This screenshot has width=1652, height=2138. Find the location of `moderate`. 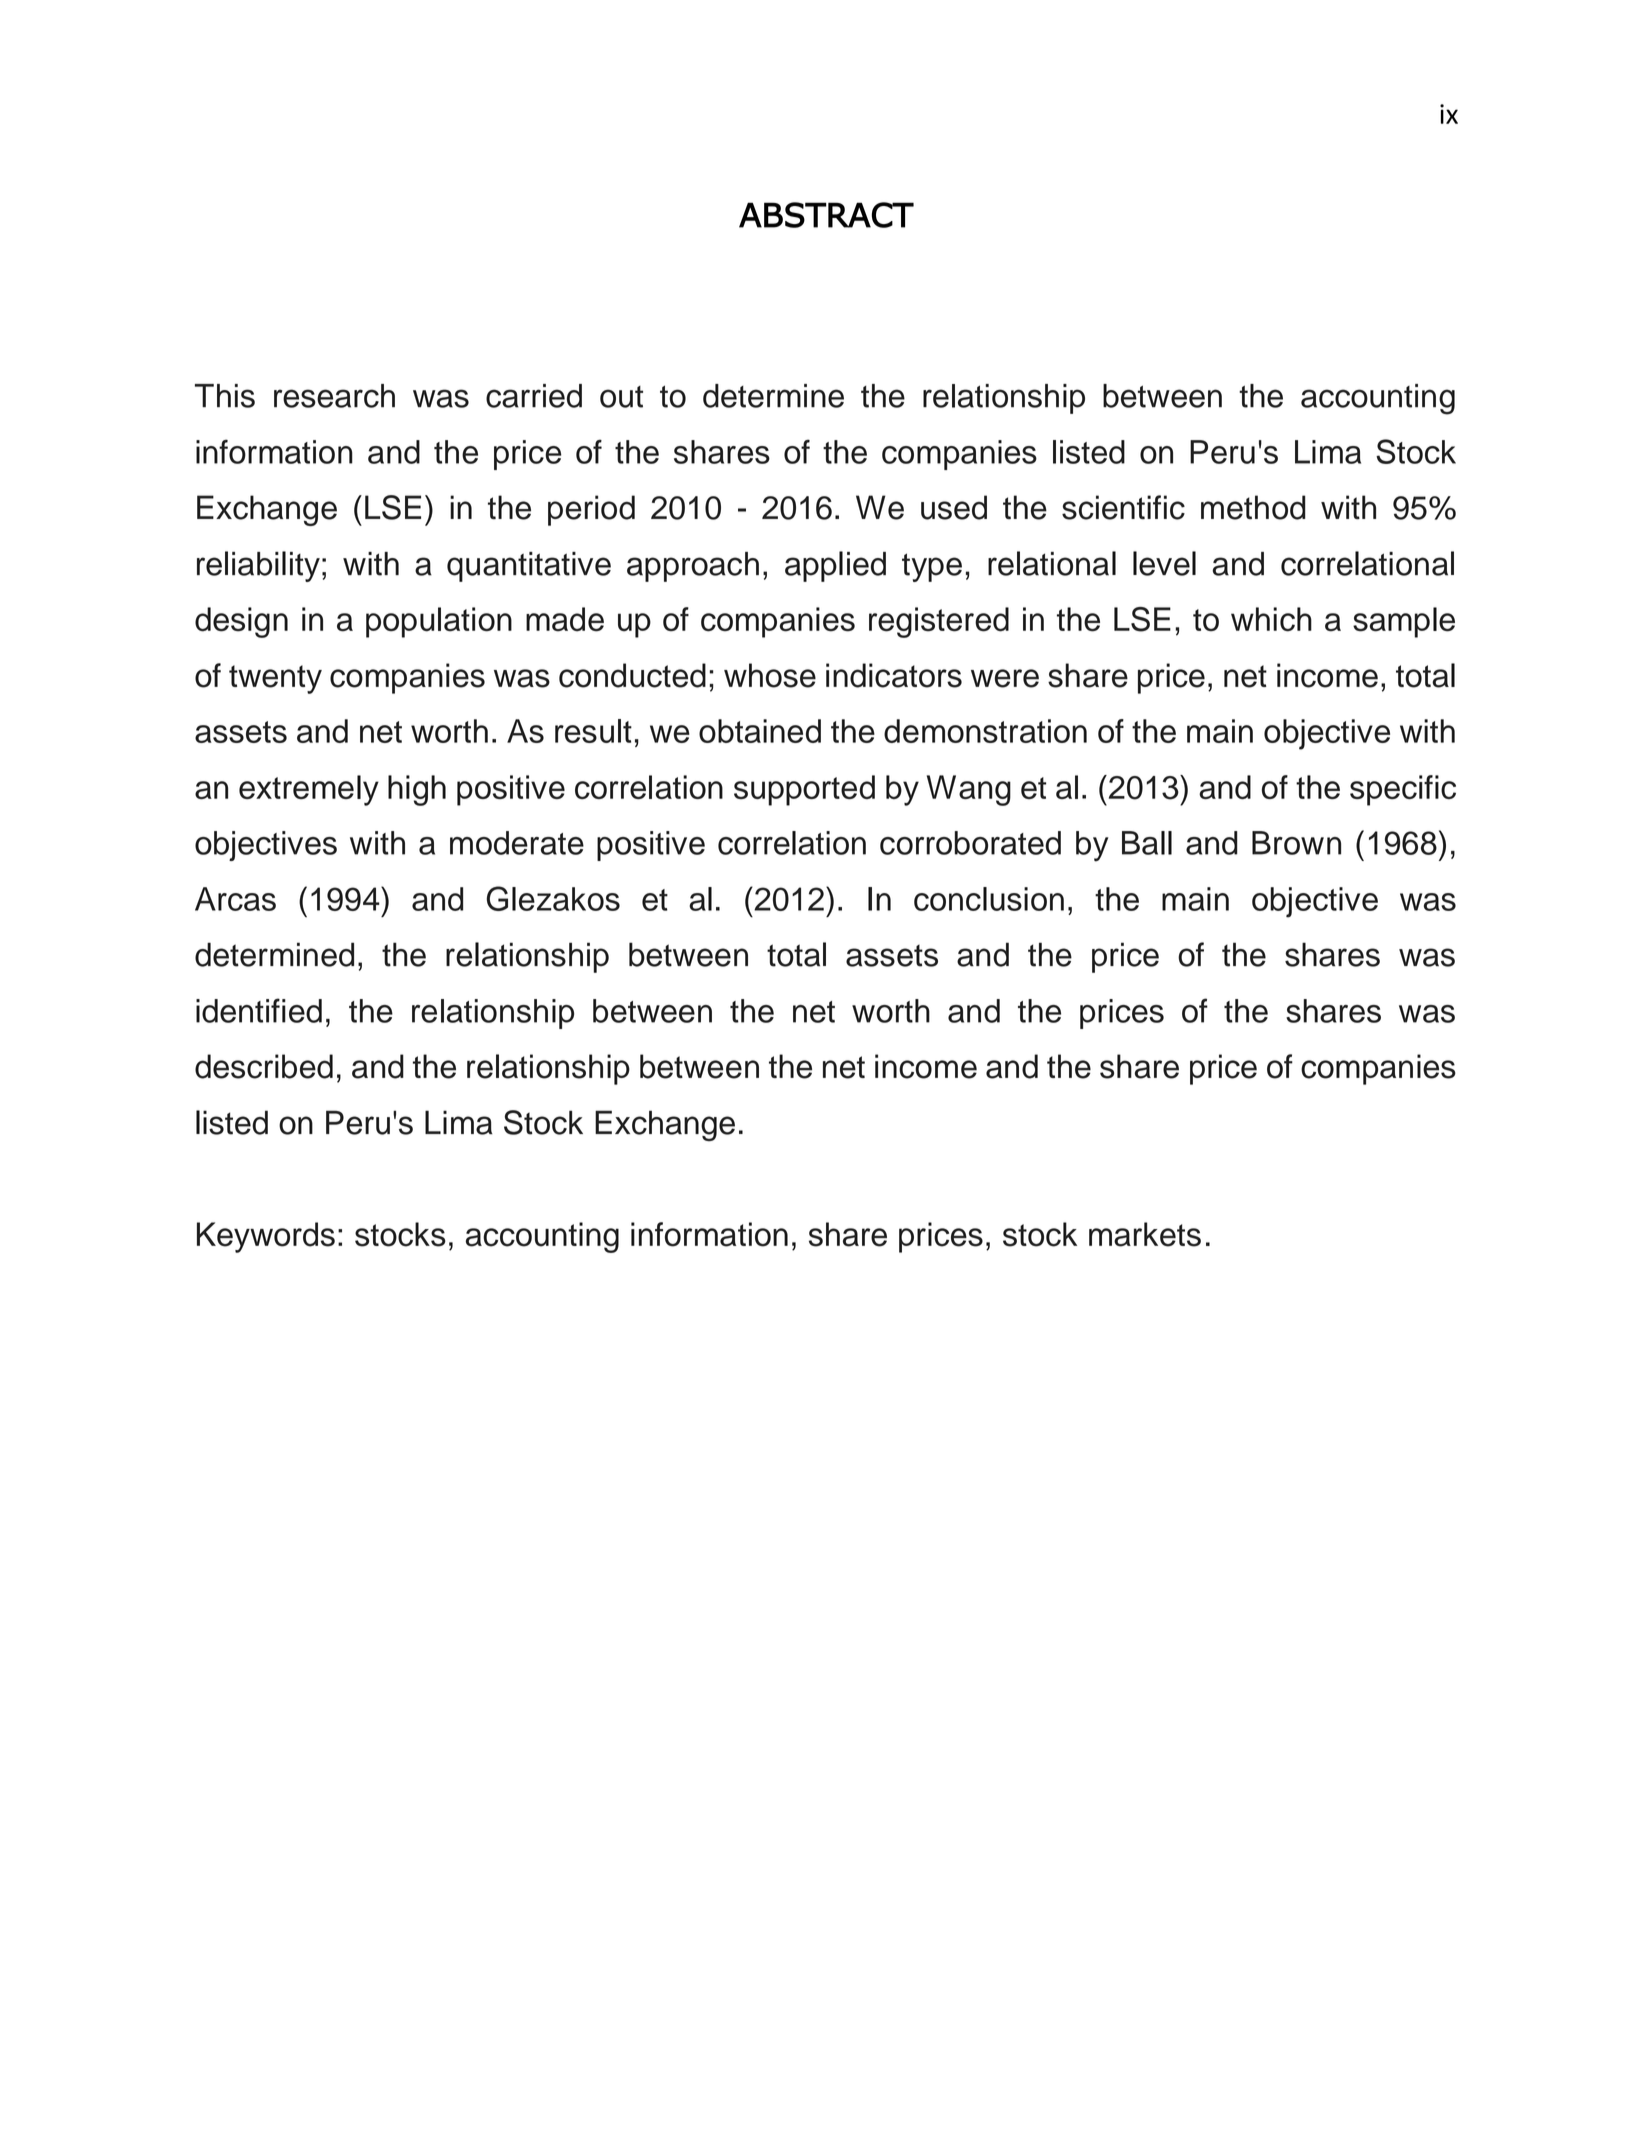

moderate is located at coordinates (517, 843).
